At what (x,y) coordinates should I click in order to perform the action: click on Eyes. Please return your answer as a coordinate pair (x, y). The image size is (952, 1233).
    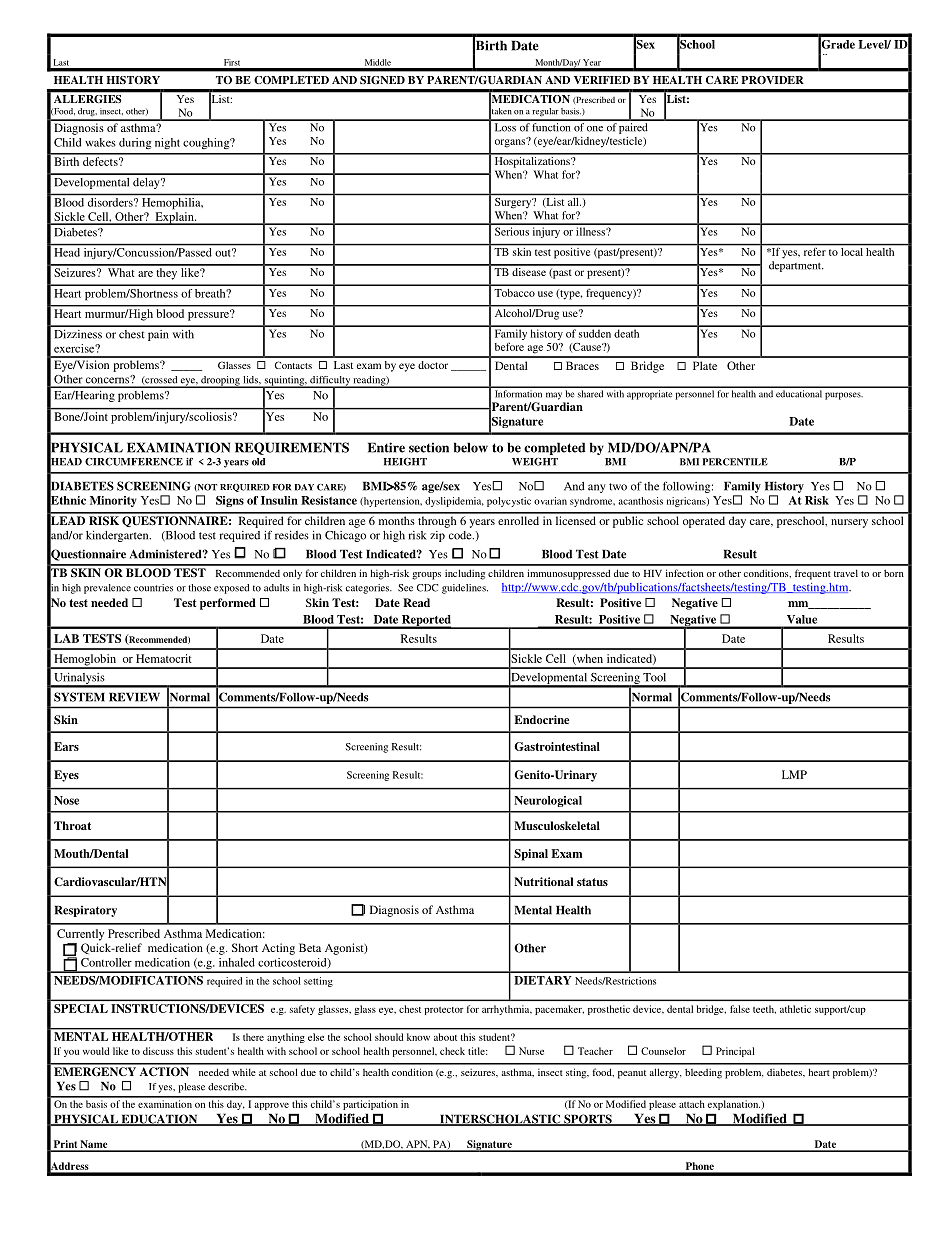
    Looking at the image, I should click on (66, 776).
